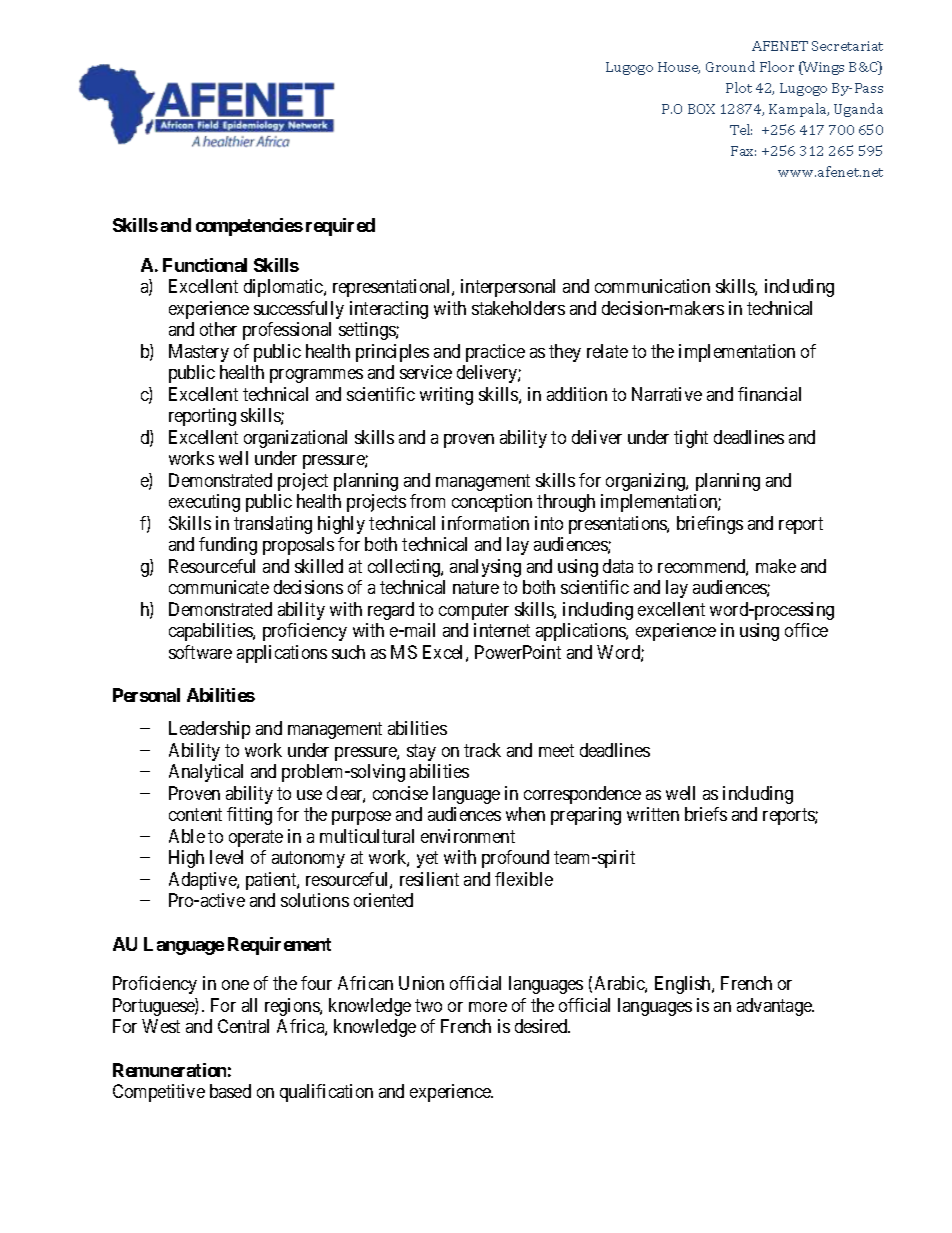  I want to click on office, so click(806, 630).
